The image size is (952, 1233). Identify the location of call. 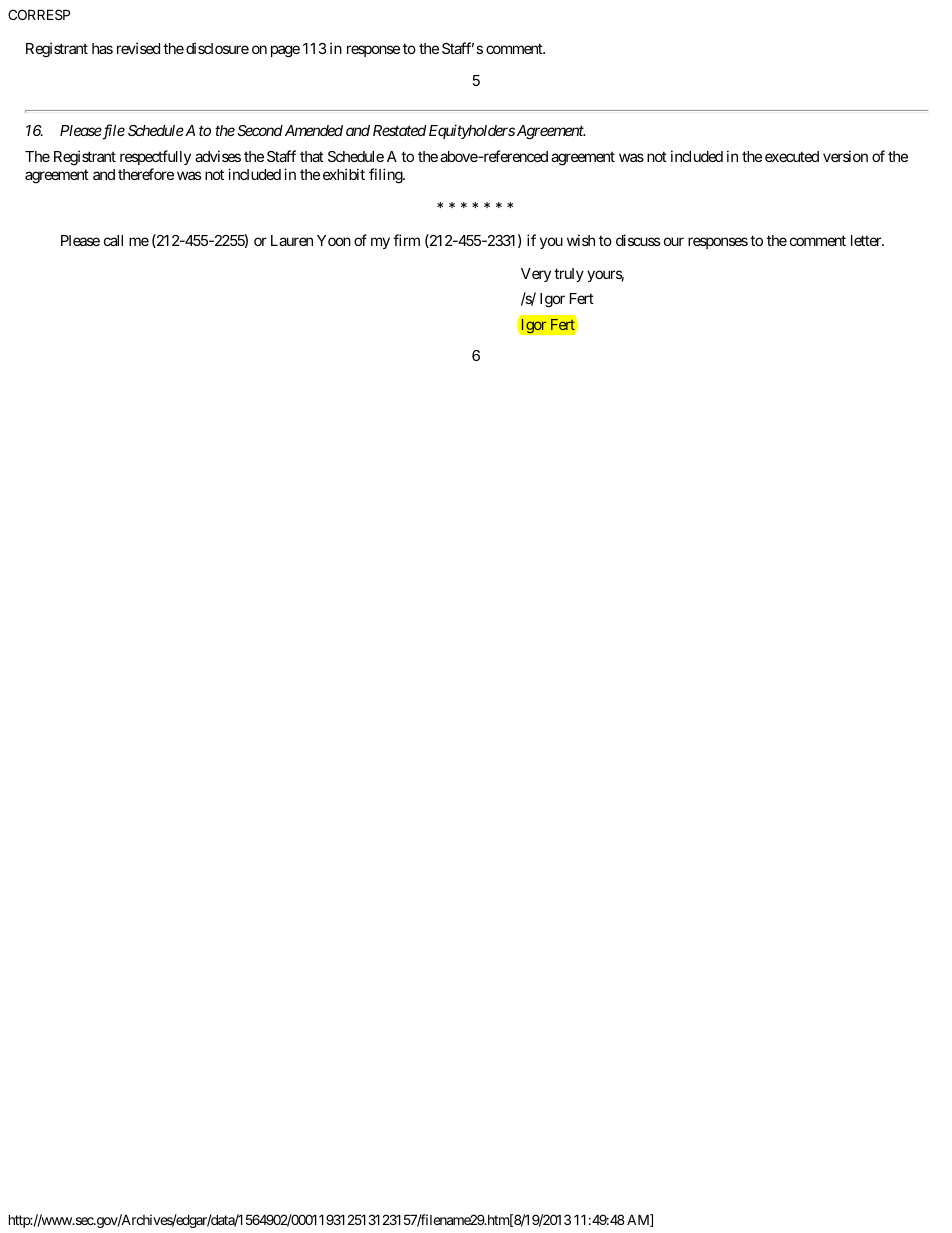
(113, 240).
